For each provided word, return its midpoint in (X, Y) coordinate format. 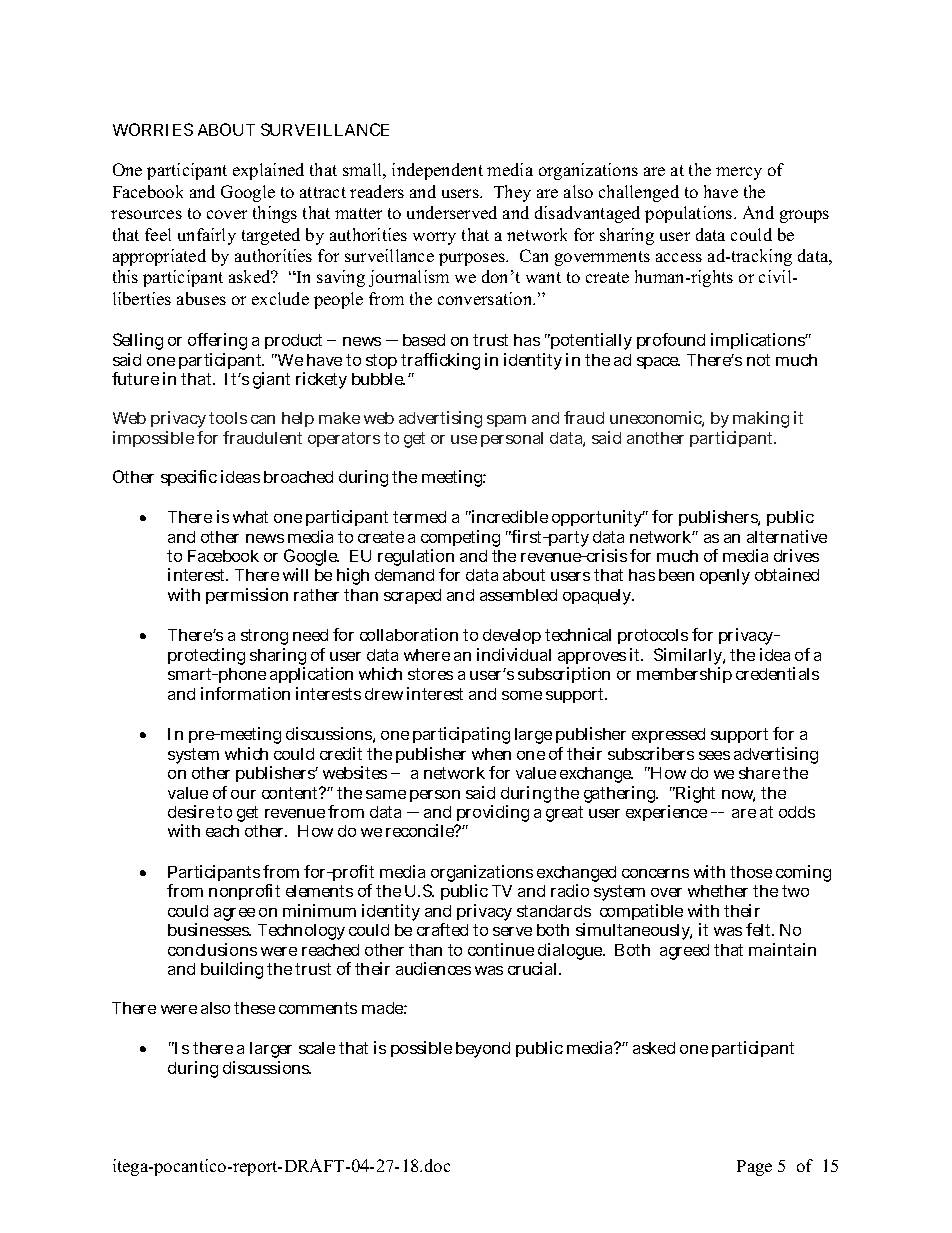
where (427, 655)
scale (317, 1048)
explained (268, 171)
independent (437, 171)
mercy (739, 173)
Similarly (689, 658)
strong (264, 639)
